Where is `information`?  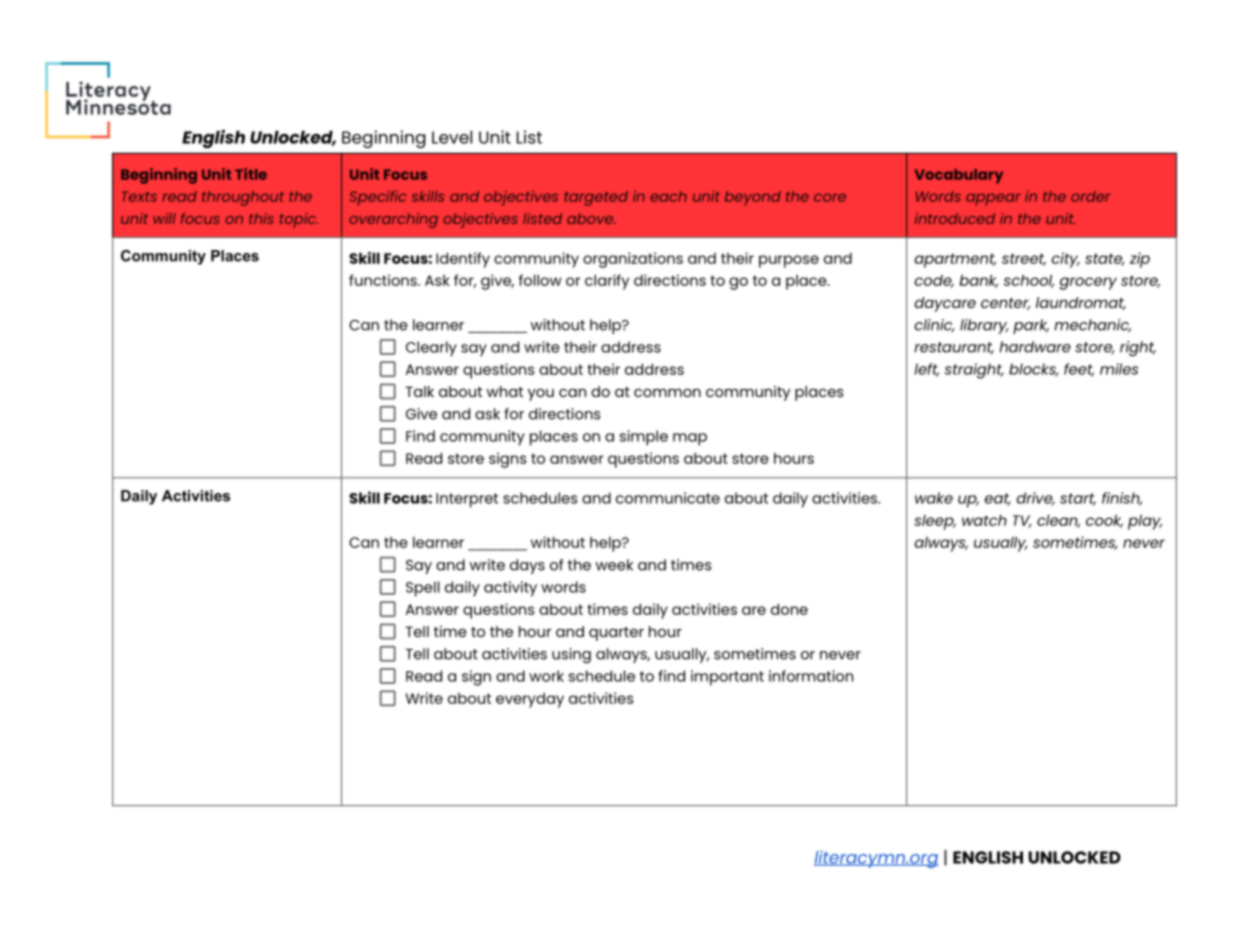 information is located at coordinates (811, 676).
